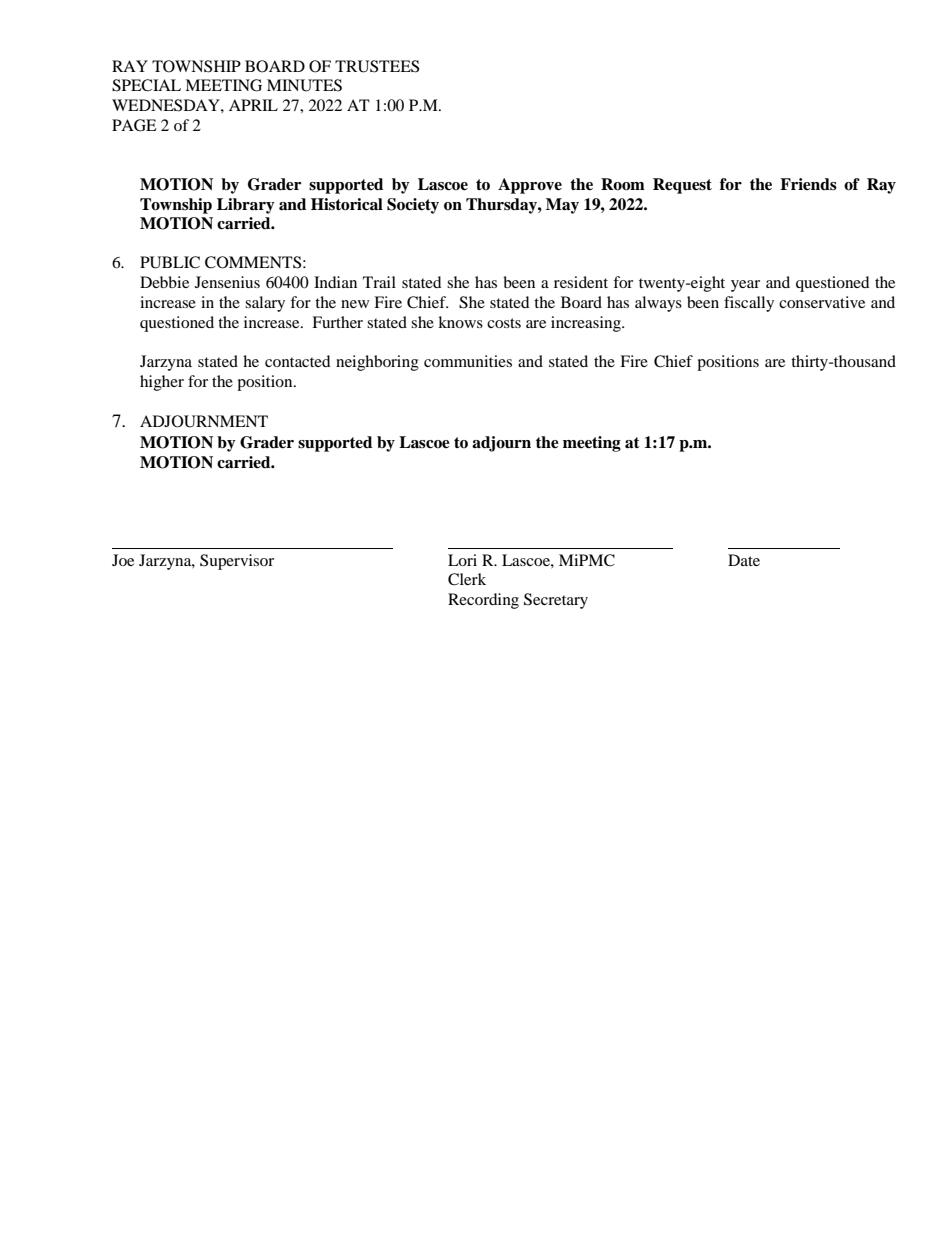  What do you see at coordinates (265, 304) in the page?
I see `salary` at bounding box center [265, 304].
